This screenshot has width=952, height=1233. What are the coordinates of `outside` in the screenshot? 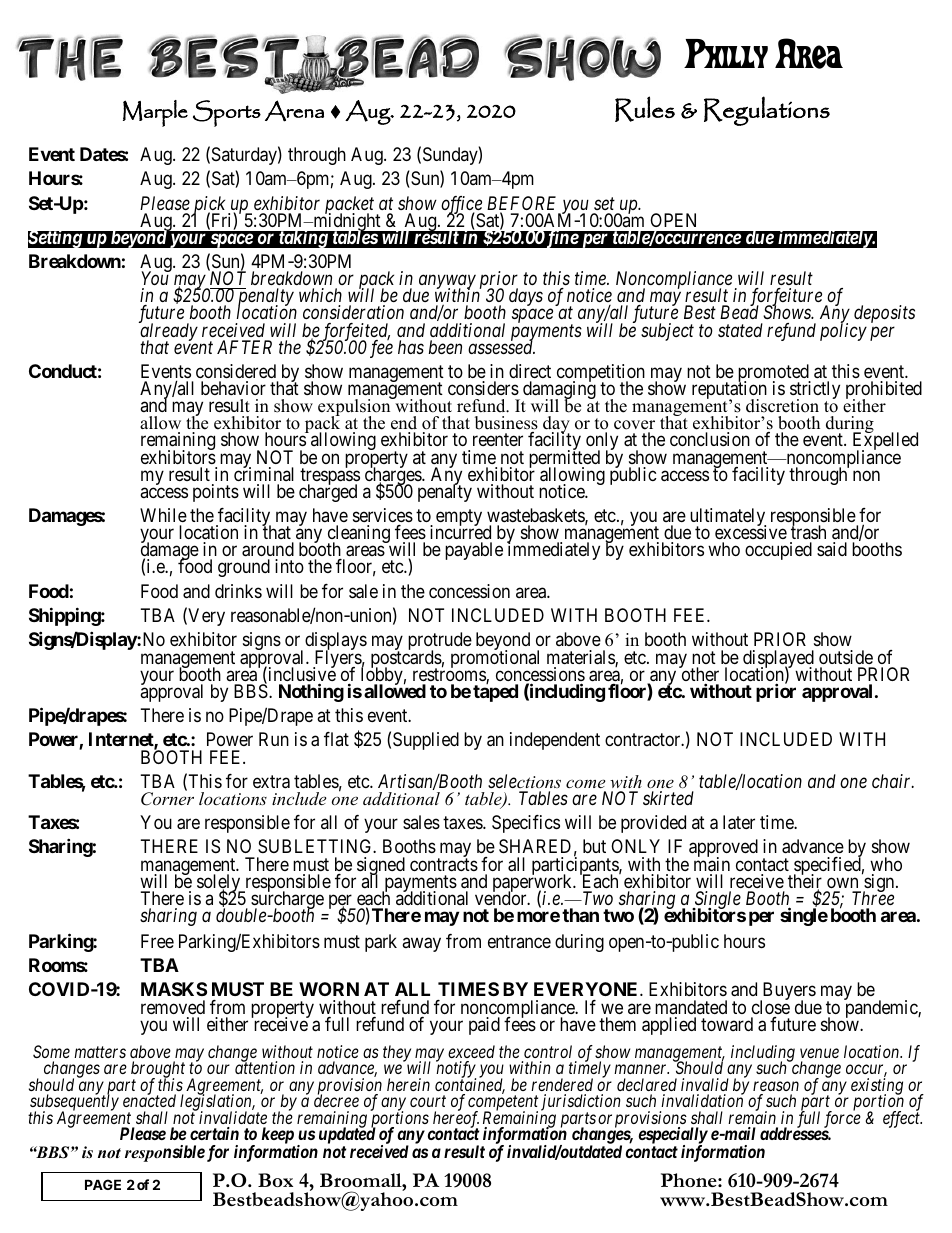 It's located at (846, 657).
